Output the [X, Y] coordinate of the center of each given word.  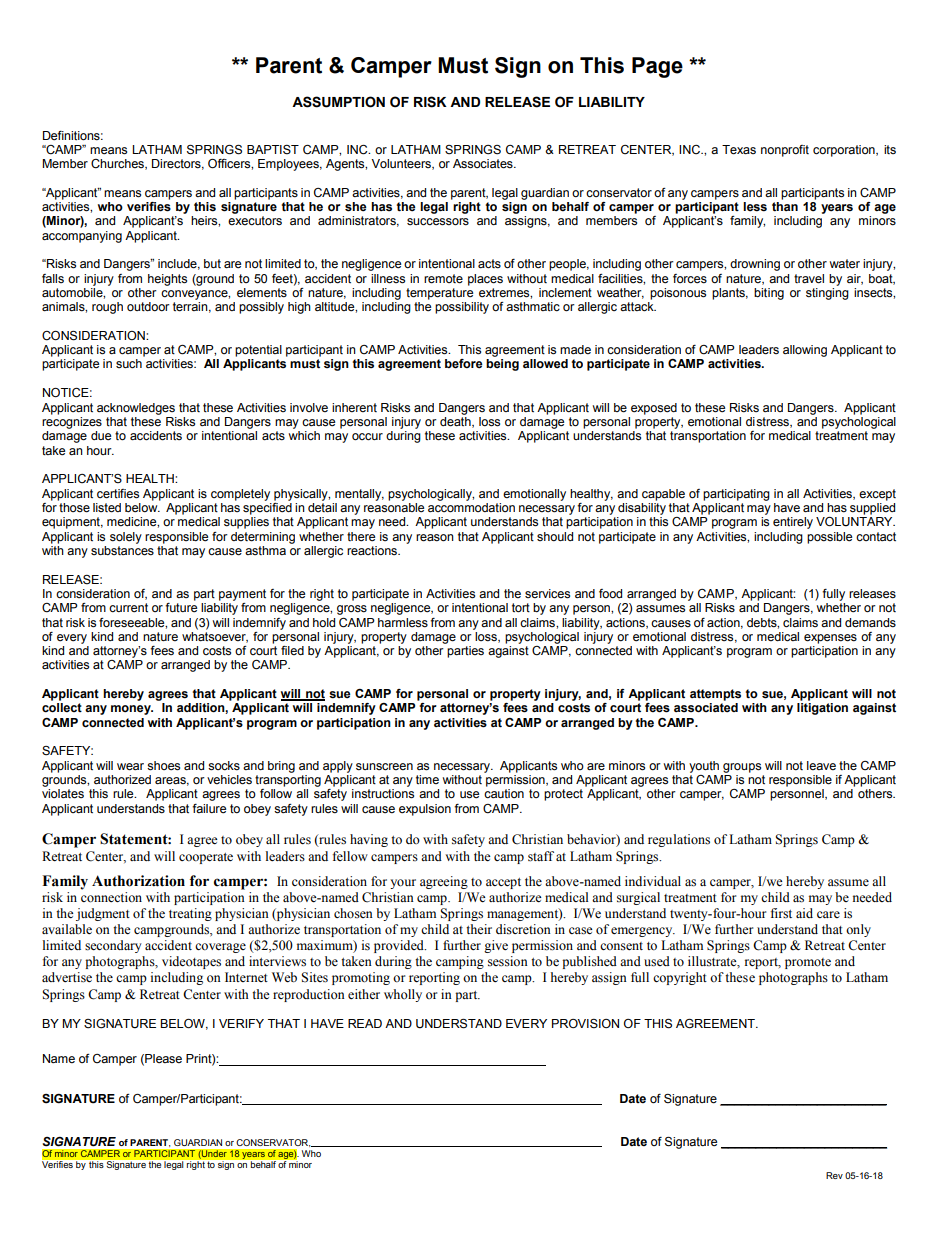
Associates [484, 164]
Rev [834, 1175]
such [129, 364]
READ [365, 1023]
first [781, 913]
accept [503, 883]
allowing [805, 351]
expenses [830, 639]
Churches [118, 164]
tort [521, 608]
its [890, 149]
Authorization [138, 881]
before [464, 364]
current [128, 608]
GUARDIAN [198, 1142]
